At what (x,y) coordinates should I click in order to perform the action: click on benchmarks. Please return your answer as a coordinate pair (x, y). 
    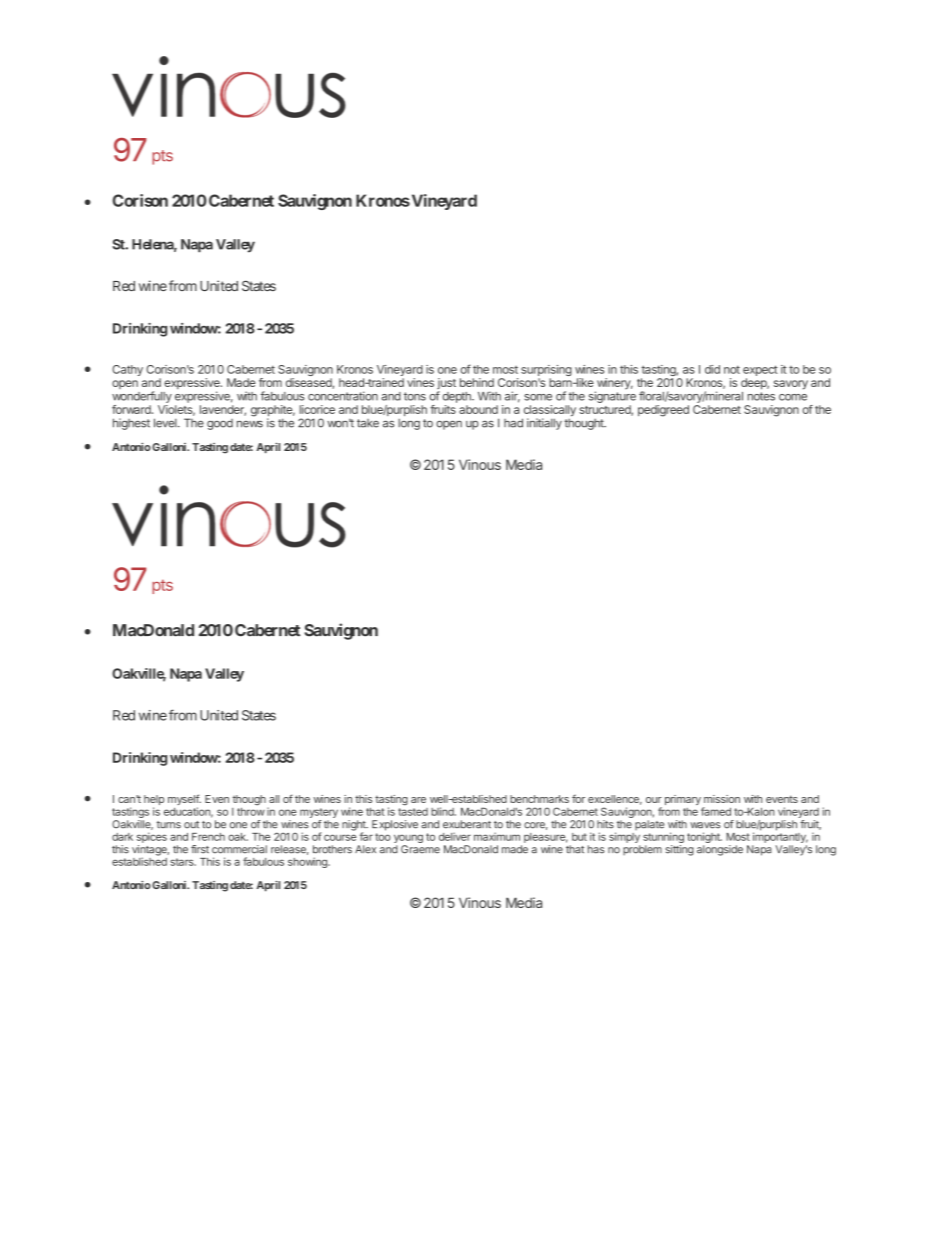
    Looking at the image, I should click on (539, 799).
